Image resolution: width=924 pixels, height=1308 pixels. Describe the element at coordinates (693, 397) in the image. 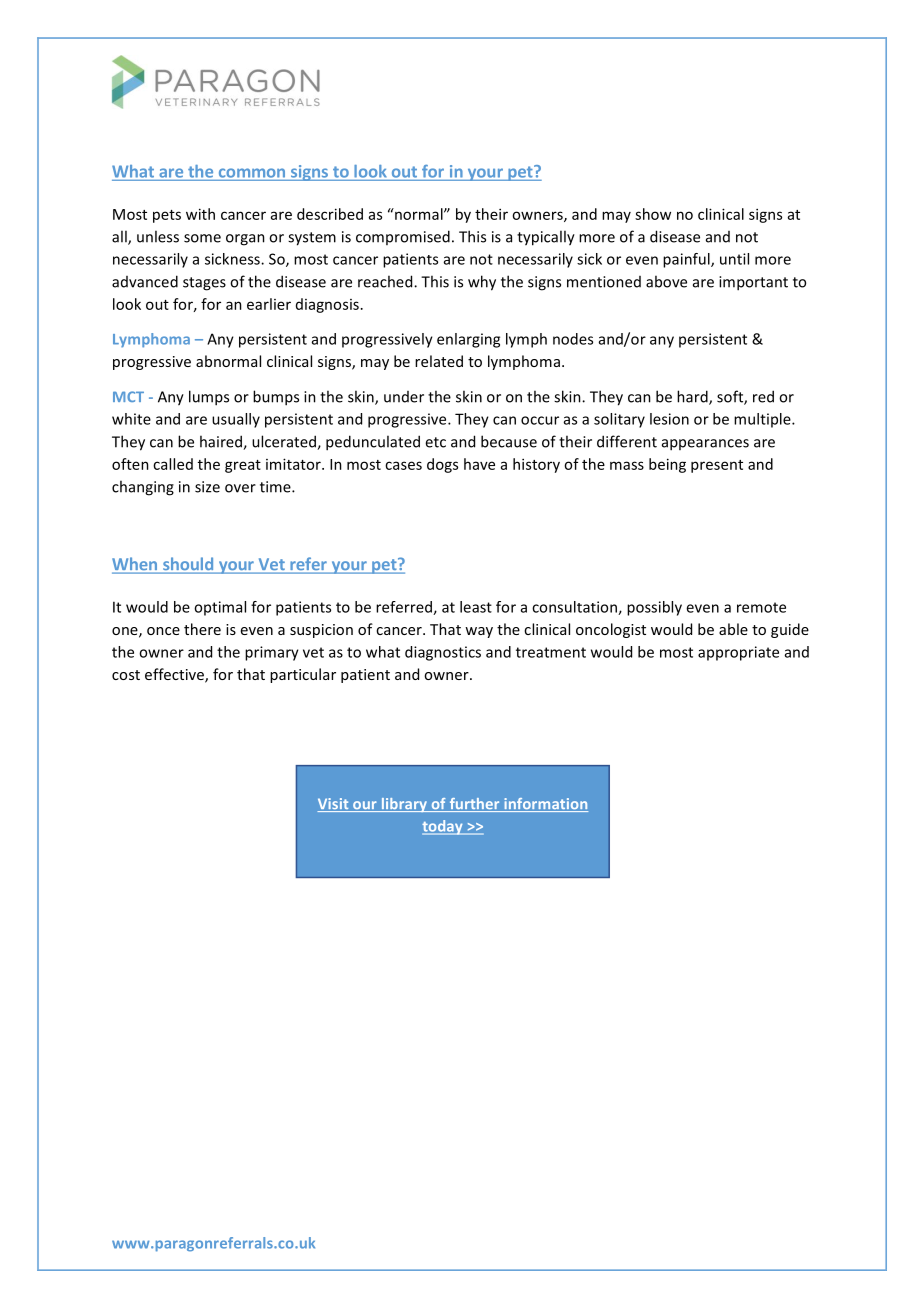

I see `hard` at that location.
